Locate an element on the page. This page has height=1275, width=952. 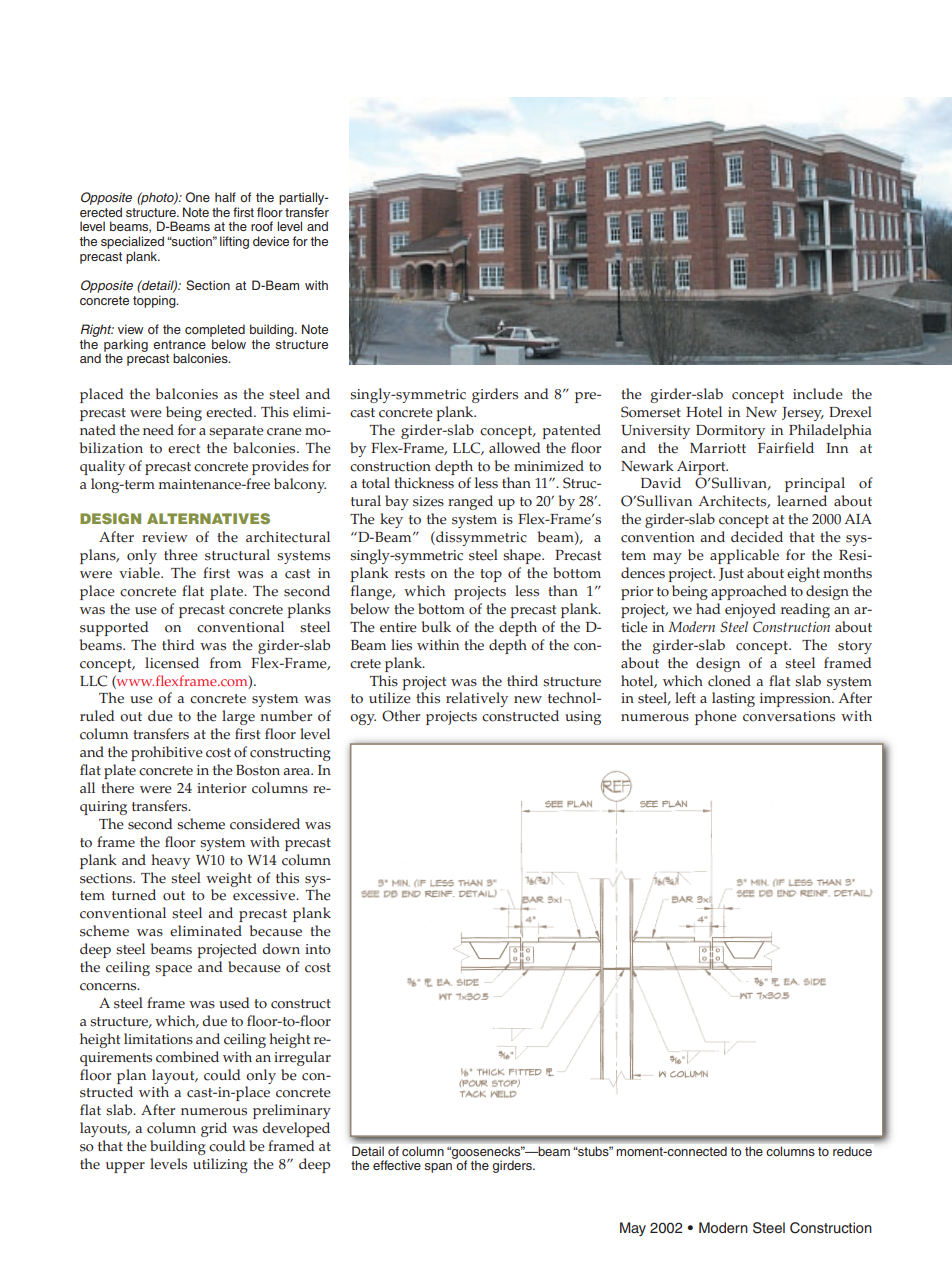
cloned is located at coordinates (729, 681).
